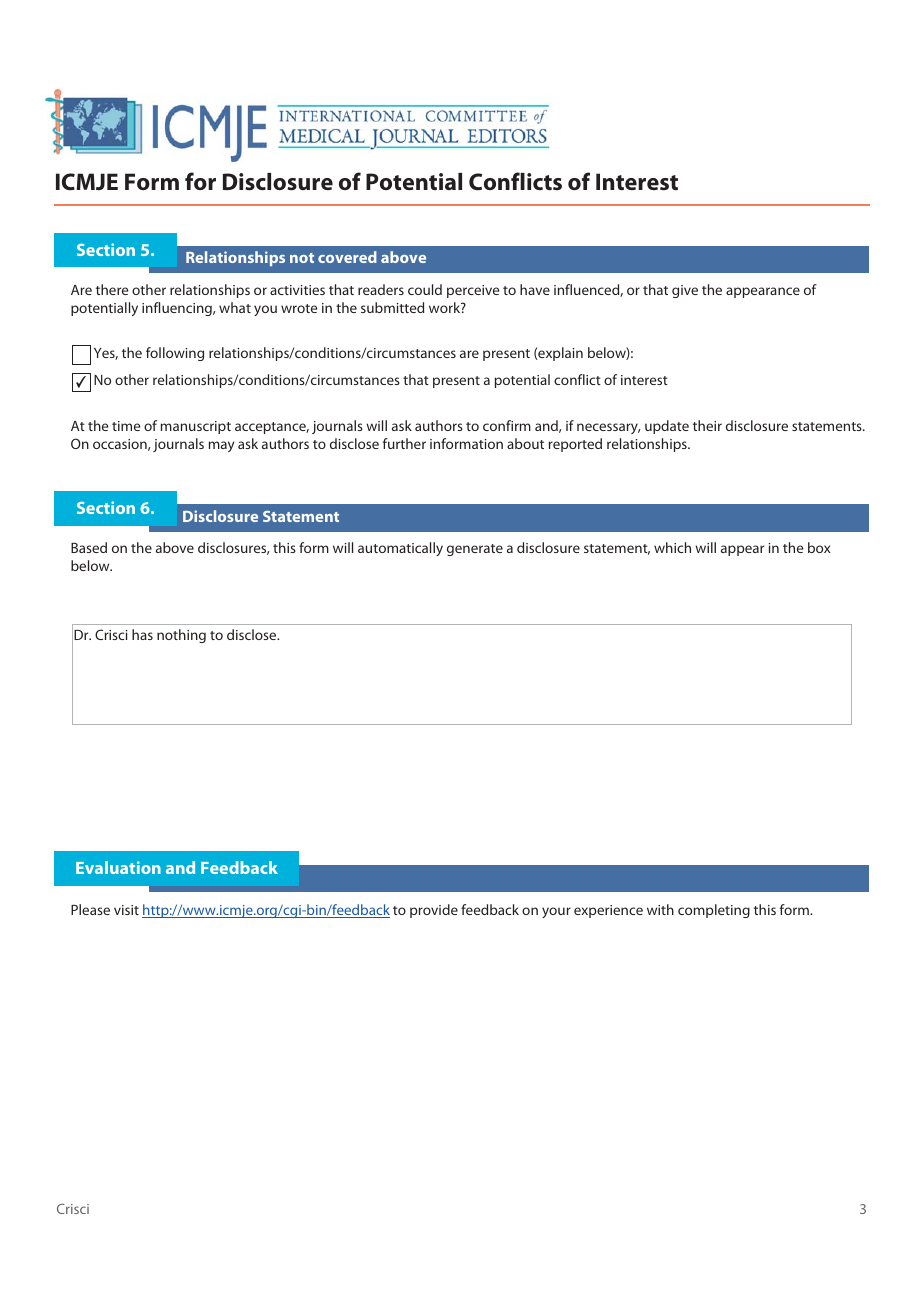 The width and height of the document is (924, 1308). Describe the element at coordinates (181, 636) in the document. I see `nothing` at that location.
